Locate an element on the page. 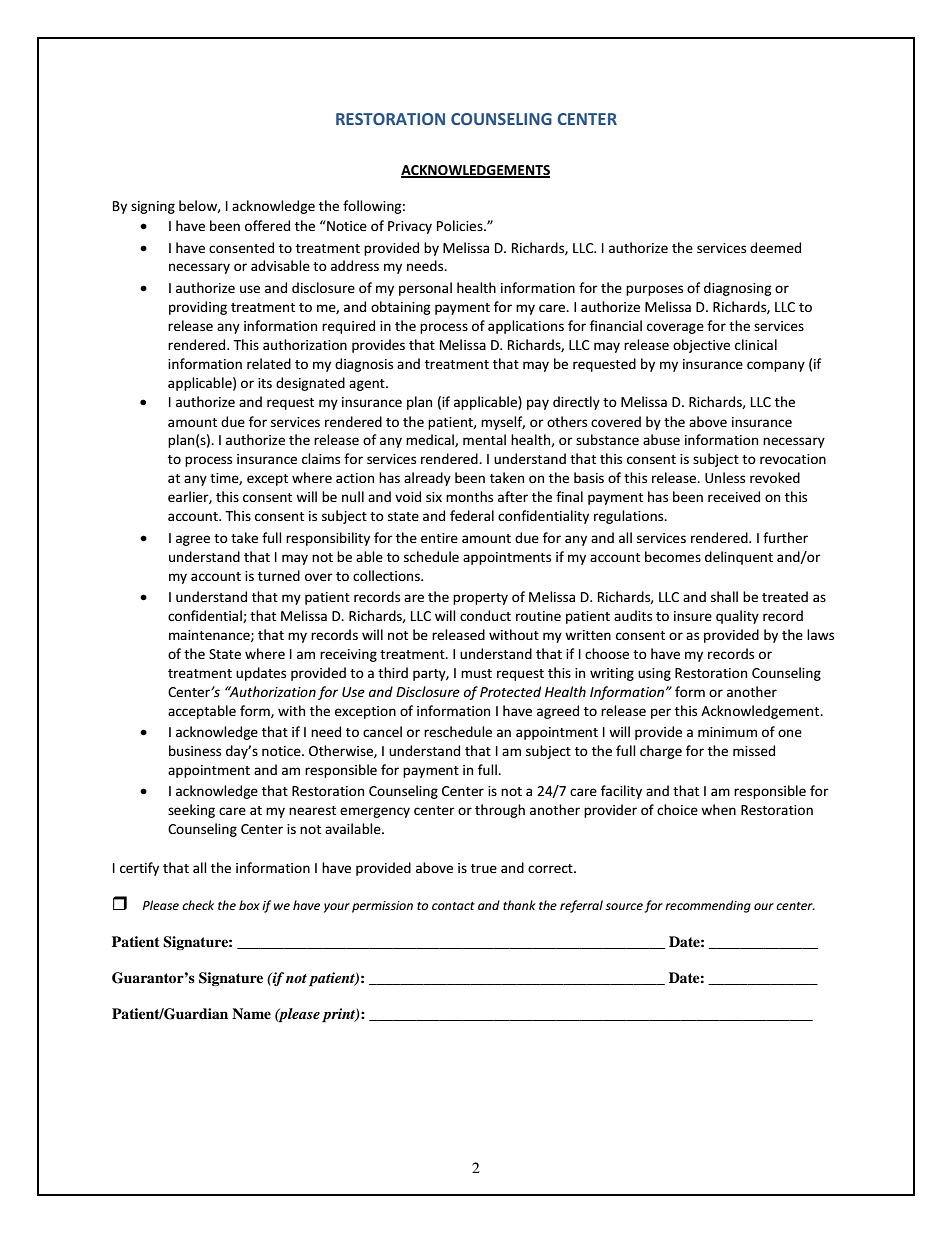 This image has height=1233, width=952. deemed is located at coordinates (775, 247).
